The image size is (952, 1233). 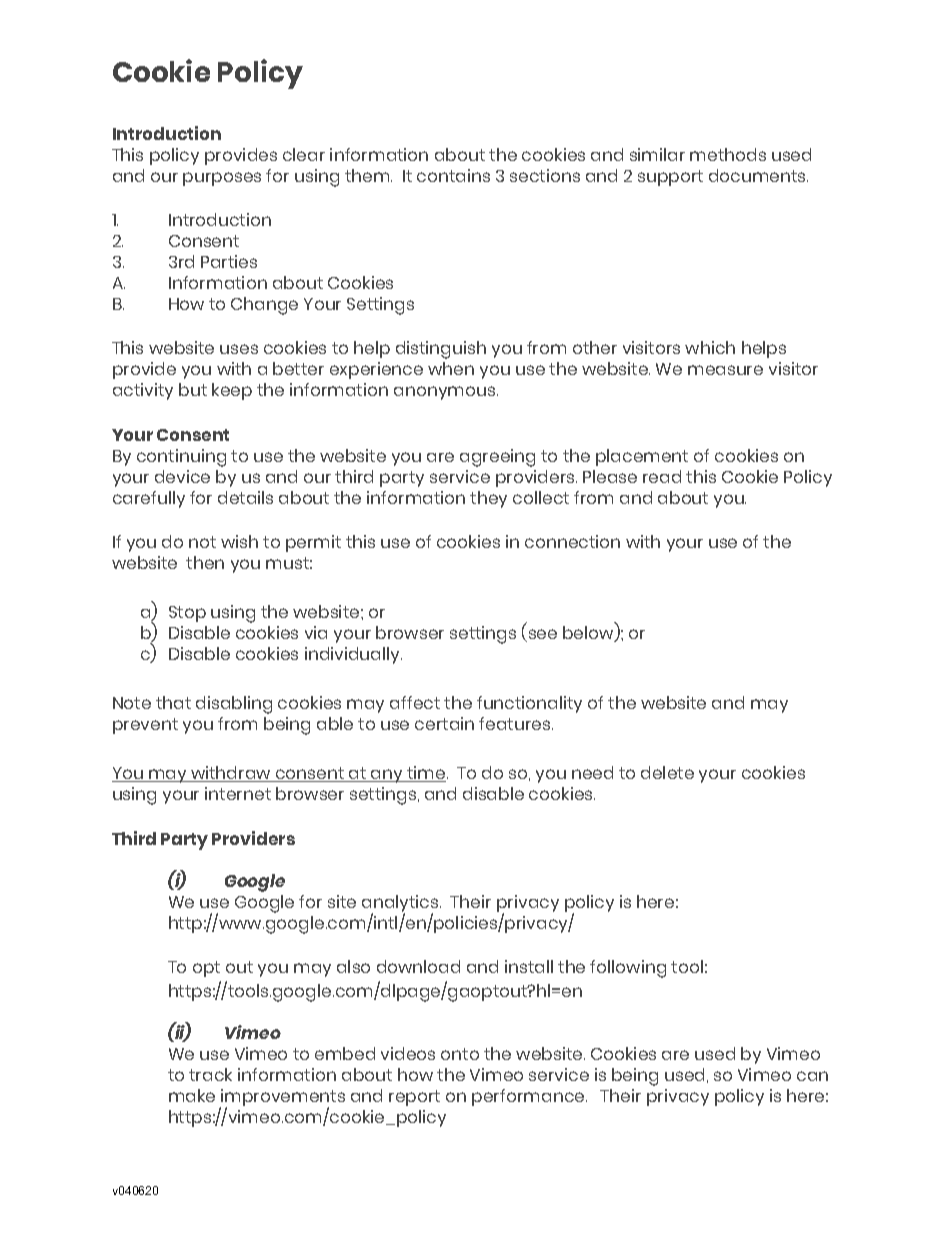 What do you see at coordinates (541, 635) in the screenshot?
I see `see` at bounding box center [541, 635].
